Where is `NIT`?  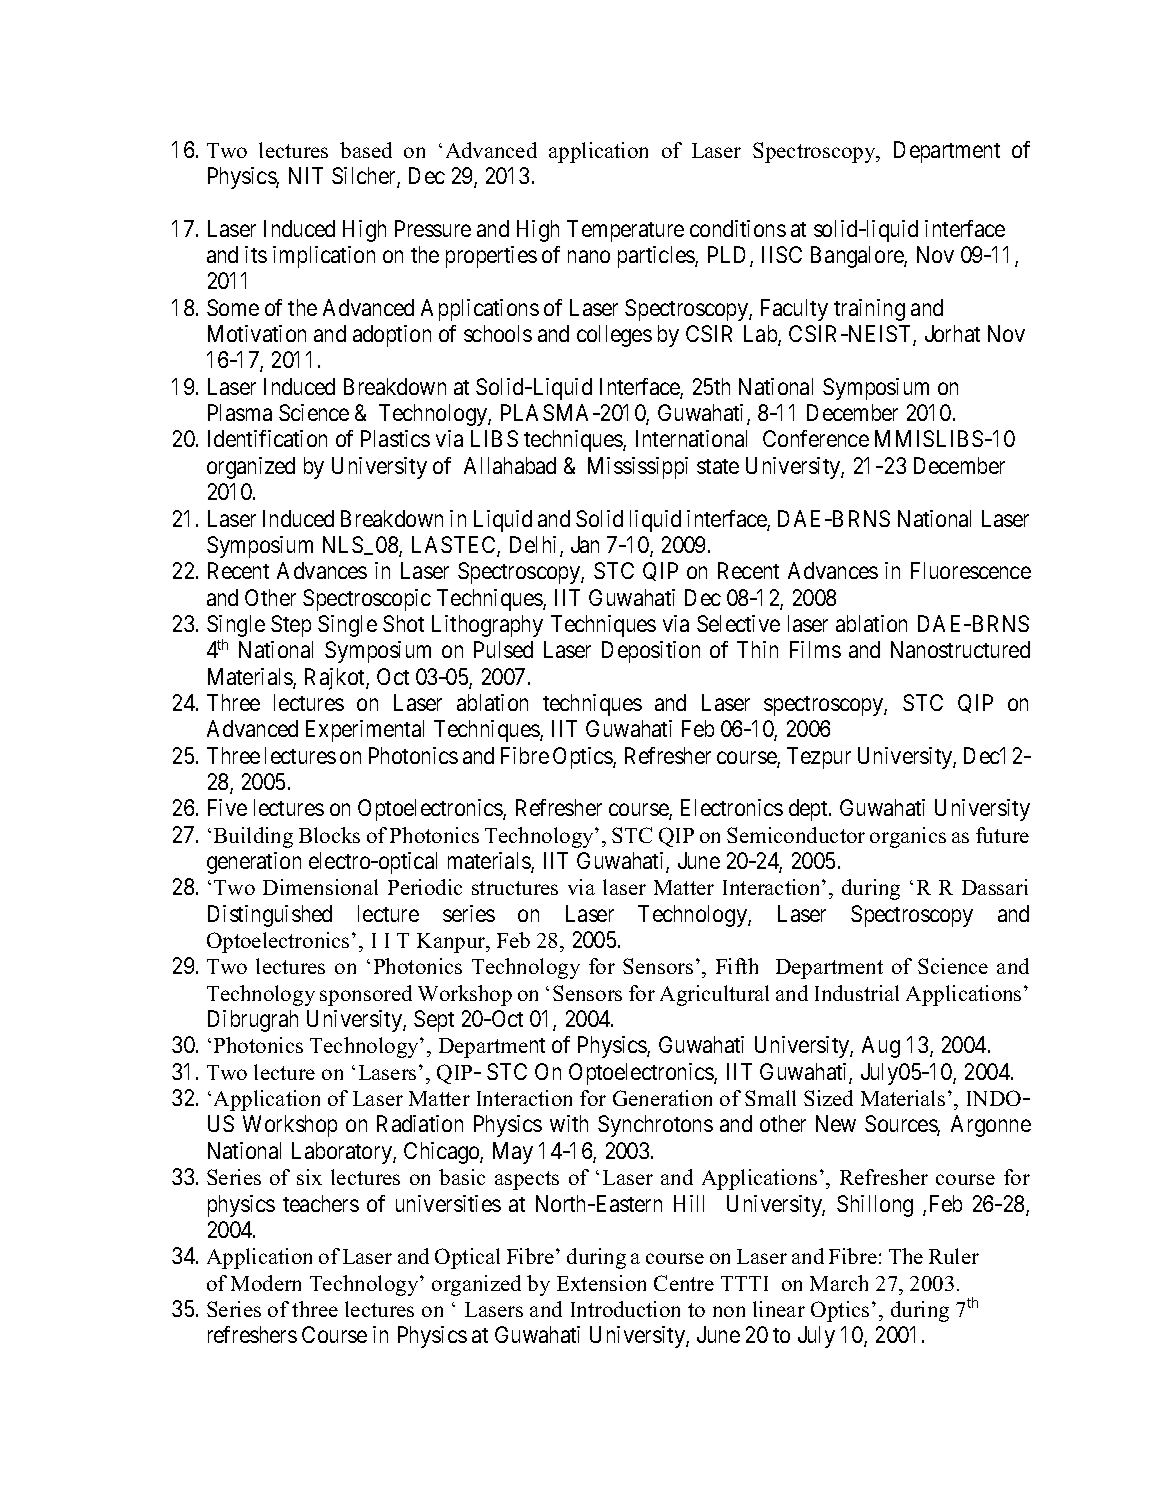 NIT is located at coordinates (306, 175).
